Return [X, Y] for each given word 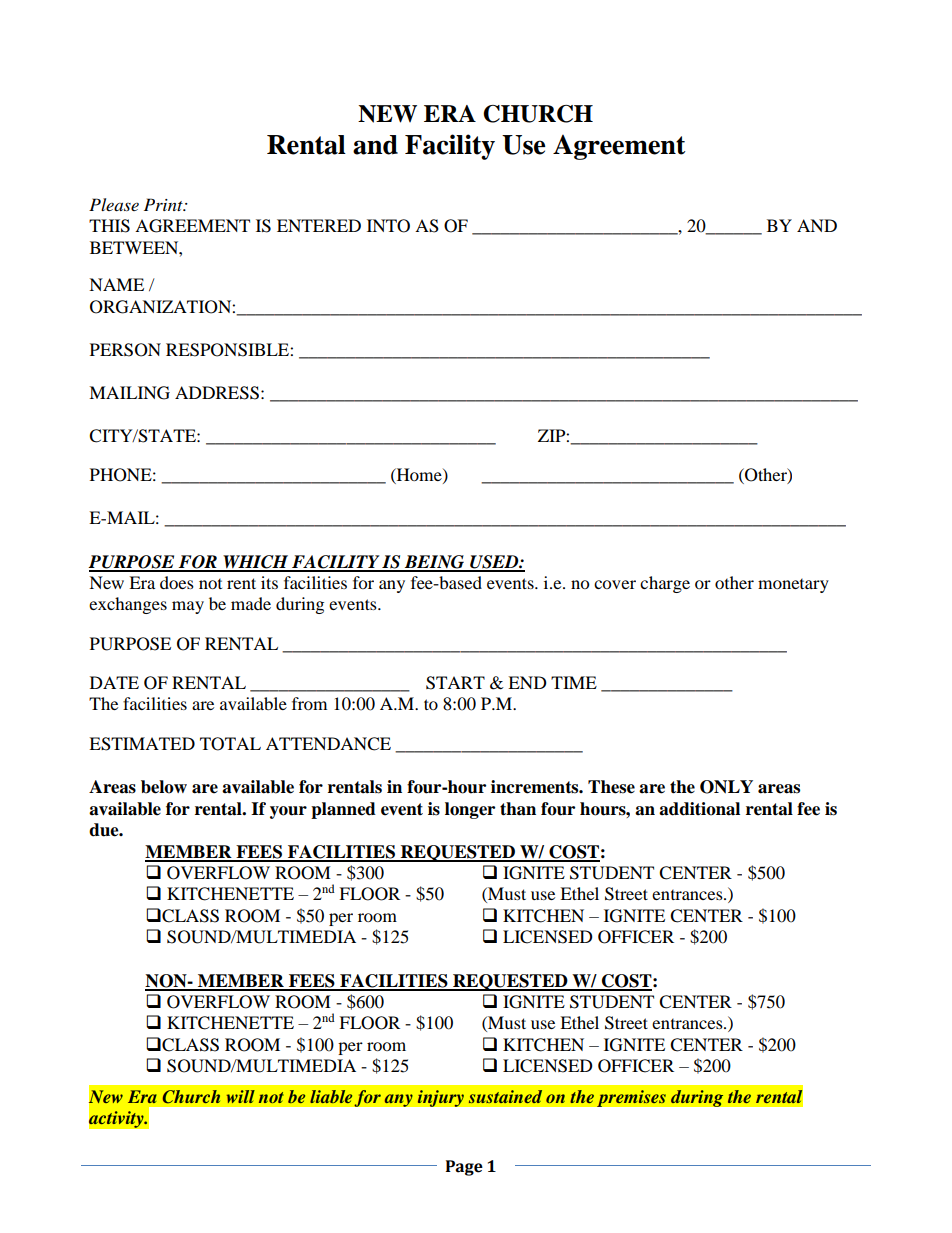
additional [699, 809]
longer [470, 810]
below [164, 787]
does [177, 582]
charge [665, 584]
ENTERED [319, 225]
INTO [388, 226]
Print [164, 204]
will [241, 1096]
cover [615, 584]
